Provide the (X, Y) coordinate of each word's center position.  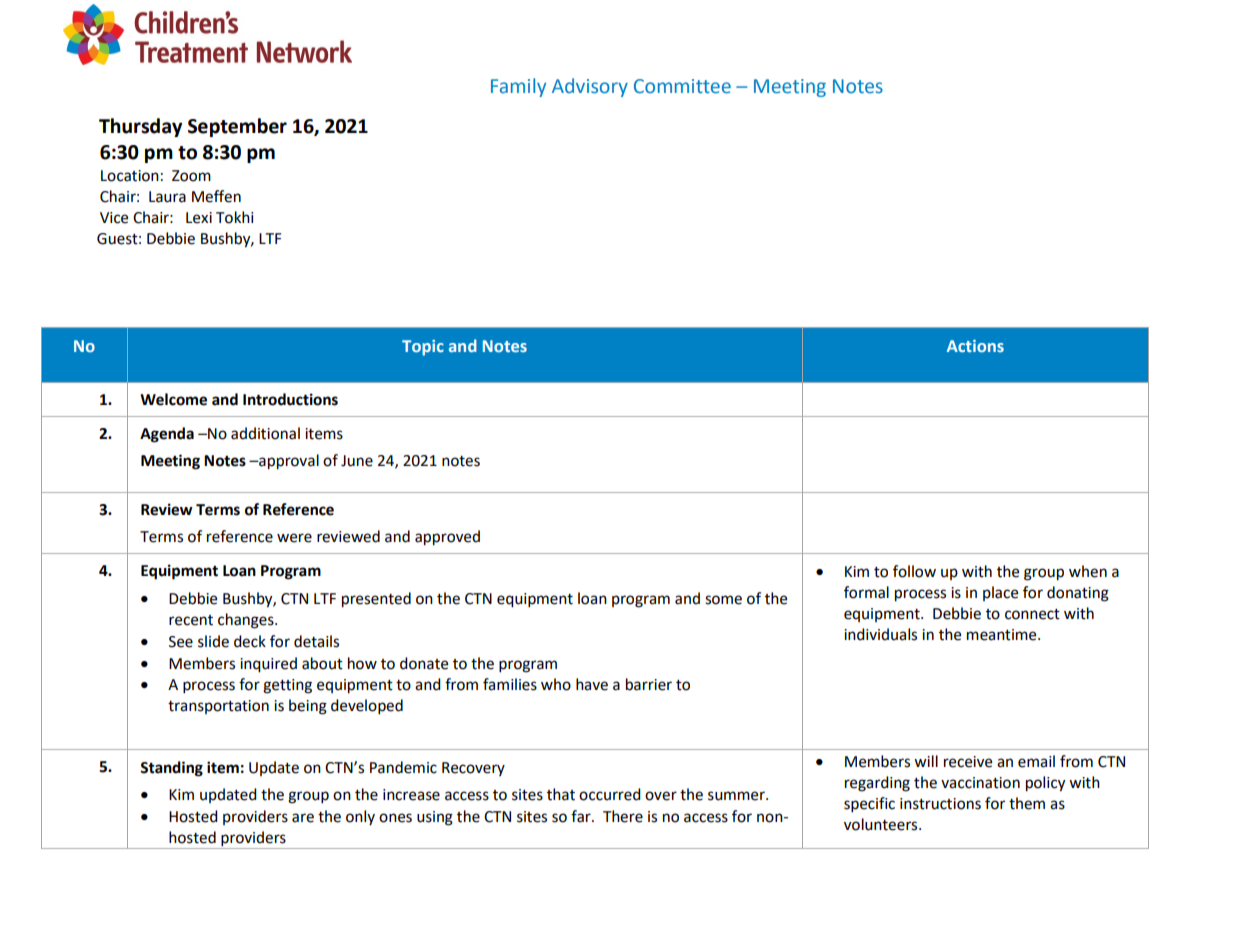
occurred (610, 794)
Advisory (590, 87)
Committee (682, 86)
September (237, 127)
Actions (975, 346)
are (303, 818)
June (357, 461)
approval (288, 462)
